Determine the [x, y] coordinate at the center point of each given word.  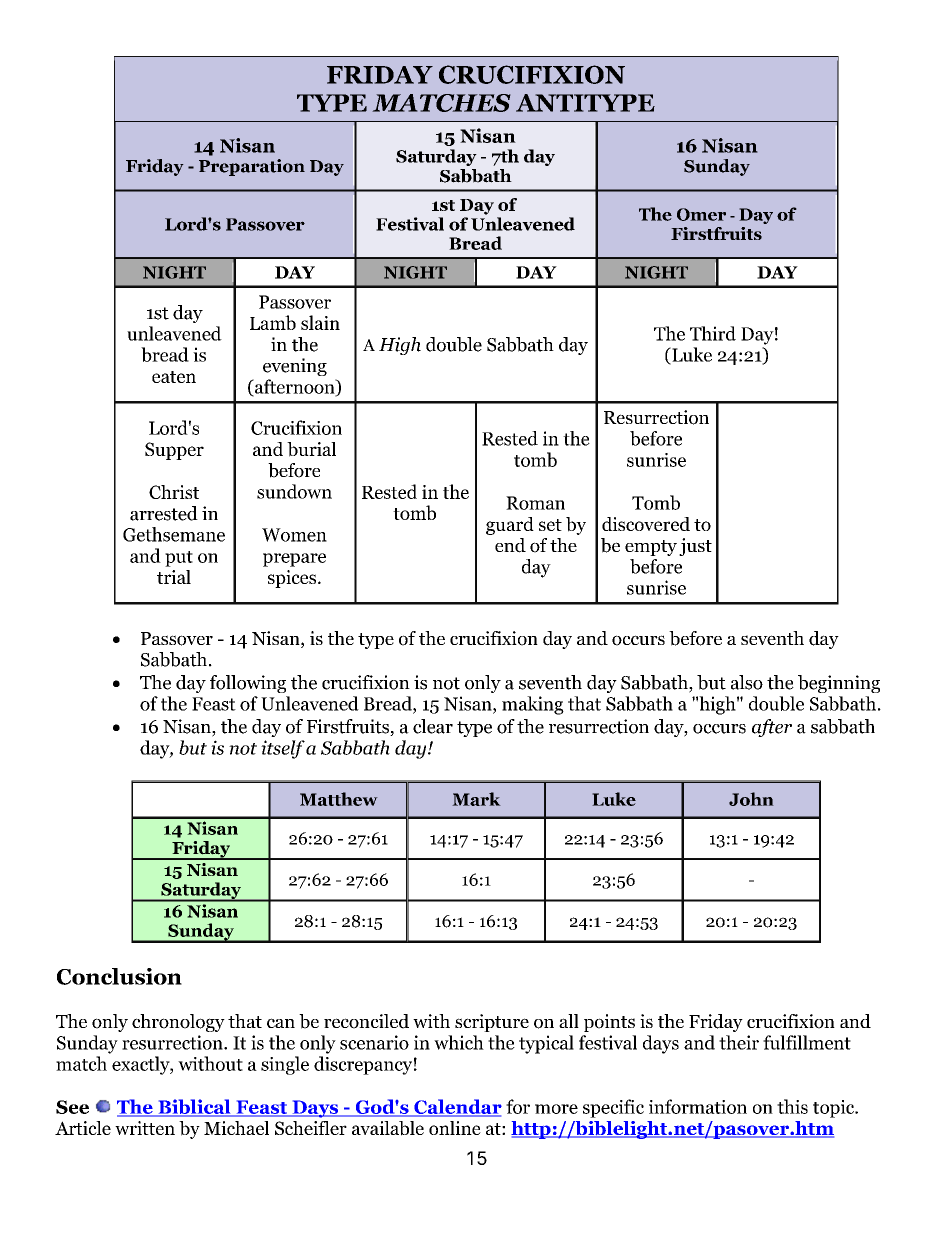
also [747, 682]
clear [433, 726]
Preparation [252, 167]
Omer [701, 214]
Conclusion [119, 976]
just [695, 547]
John [751, 799]
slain [320, 322]
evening [295, 367]
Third [713, 333]
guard [510, 526]
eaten [174, 377]
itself [283, 749]
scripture [492, 1023]
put [179, 559]
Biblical [194, 1108]
